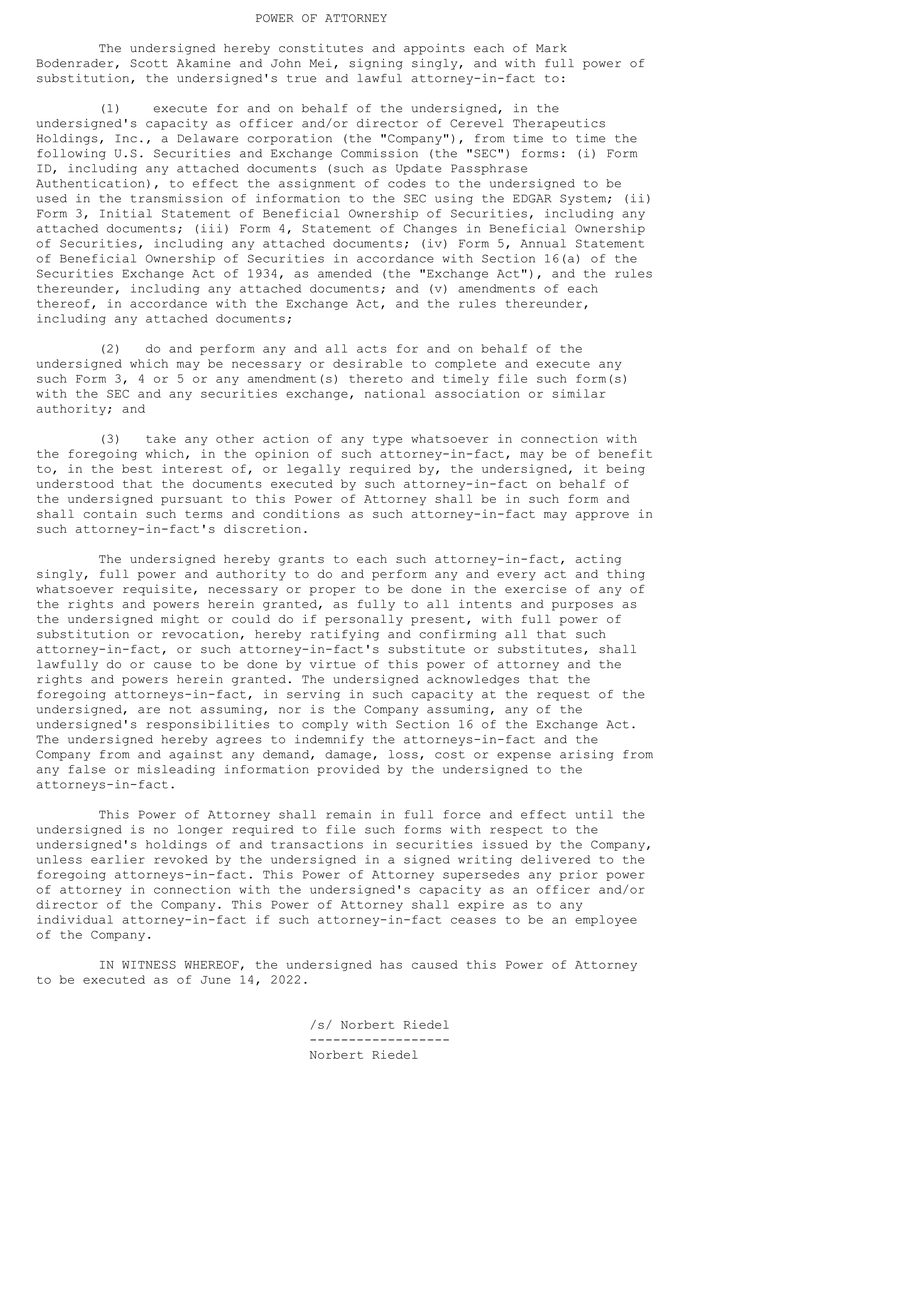  What do you see at coordinates (391, 964) in the image?
I see `has` at bounding box center [391, 964].
